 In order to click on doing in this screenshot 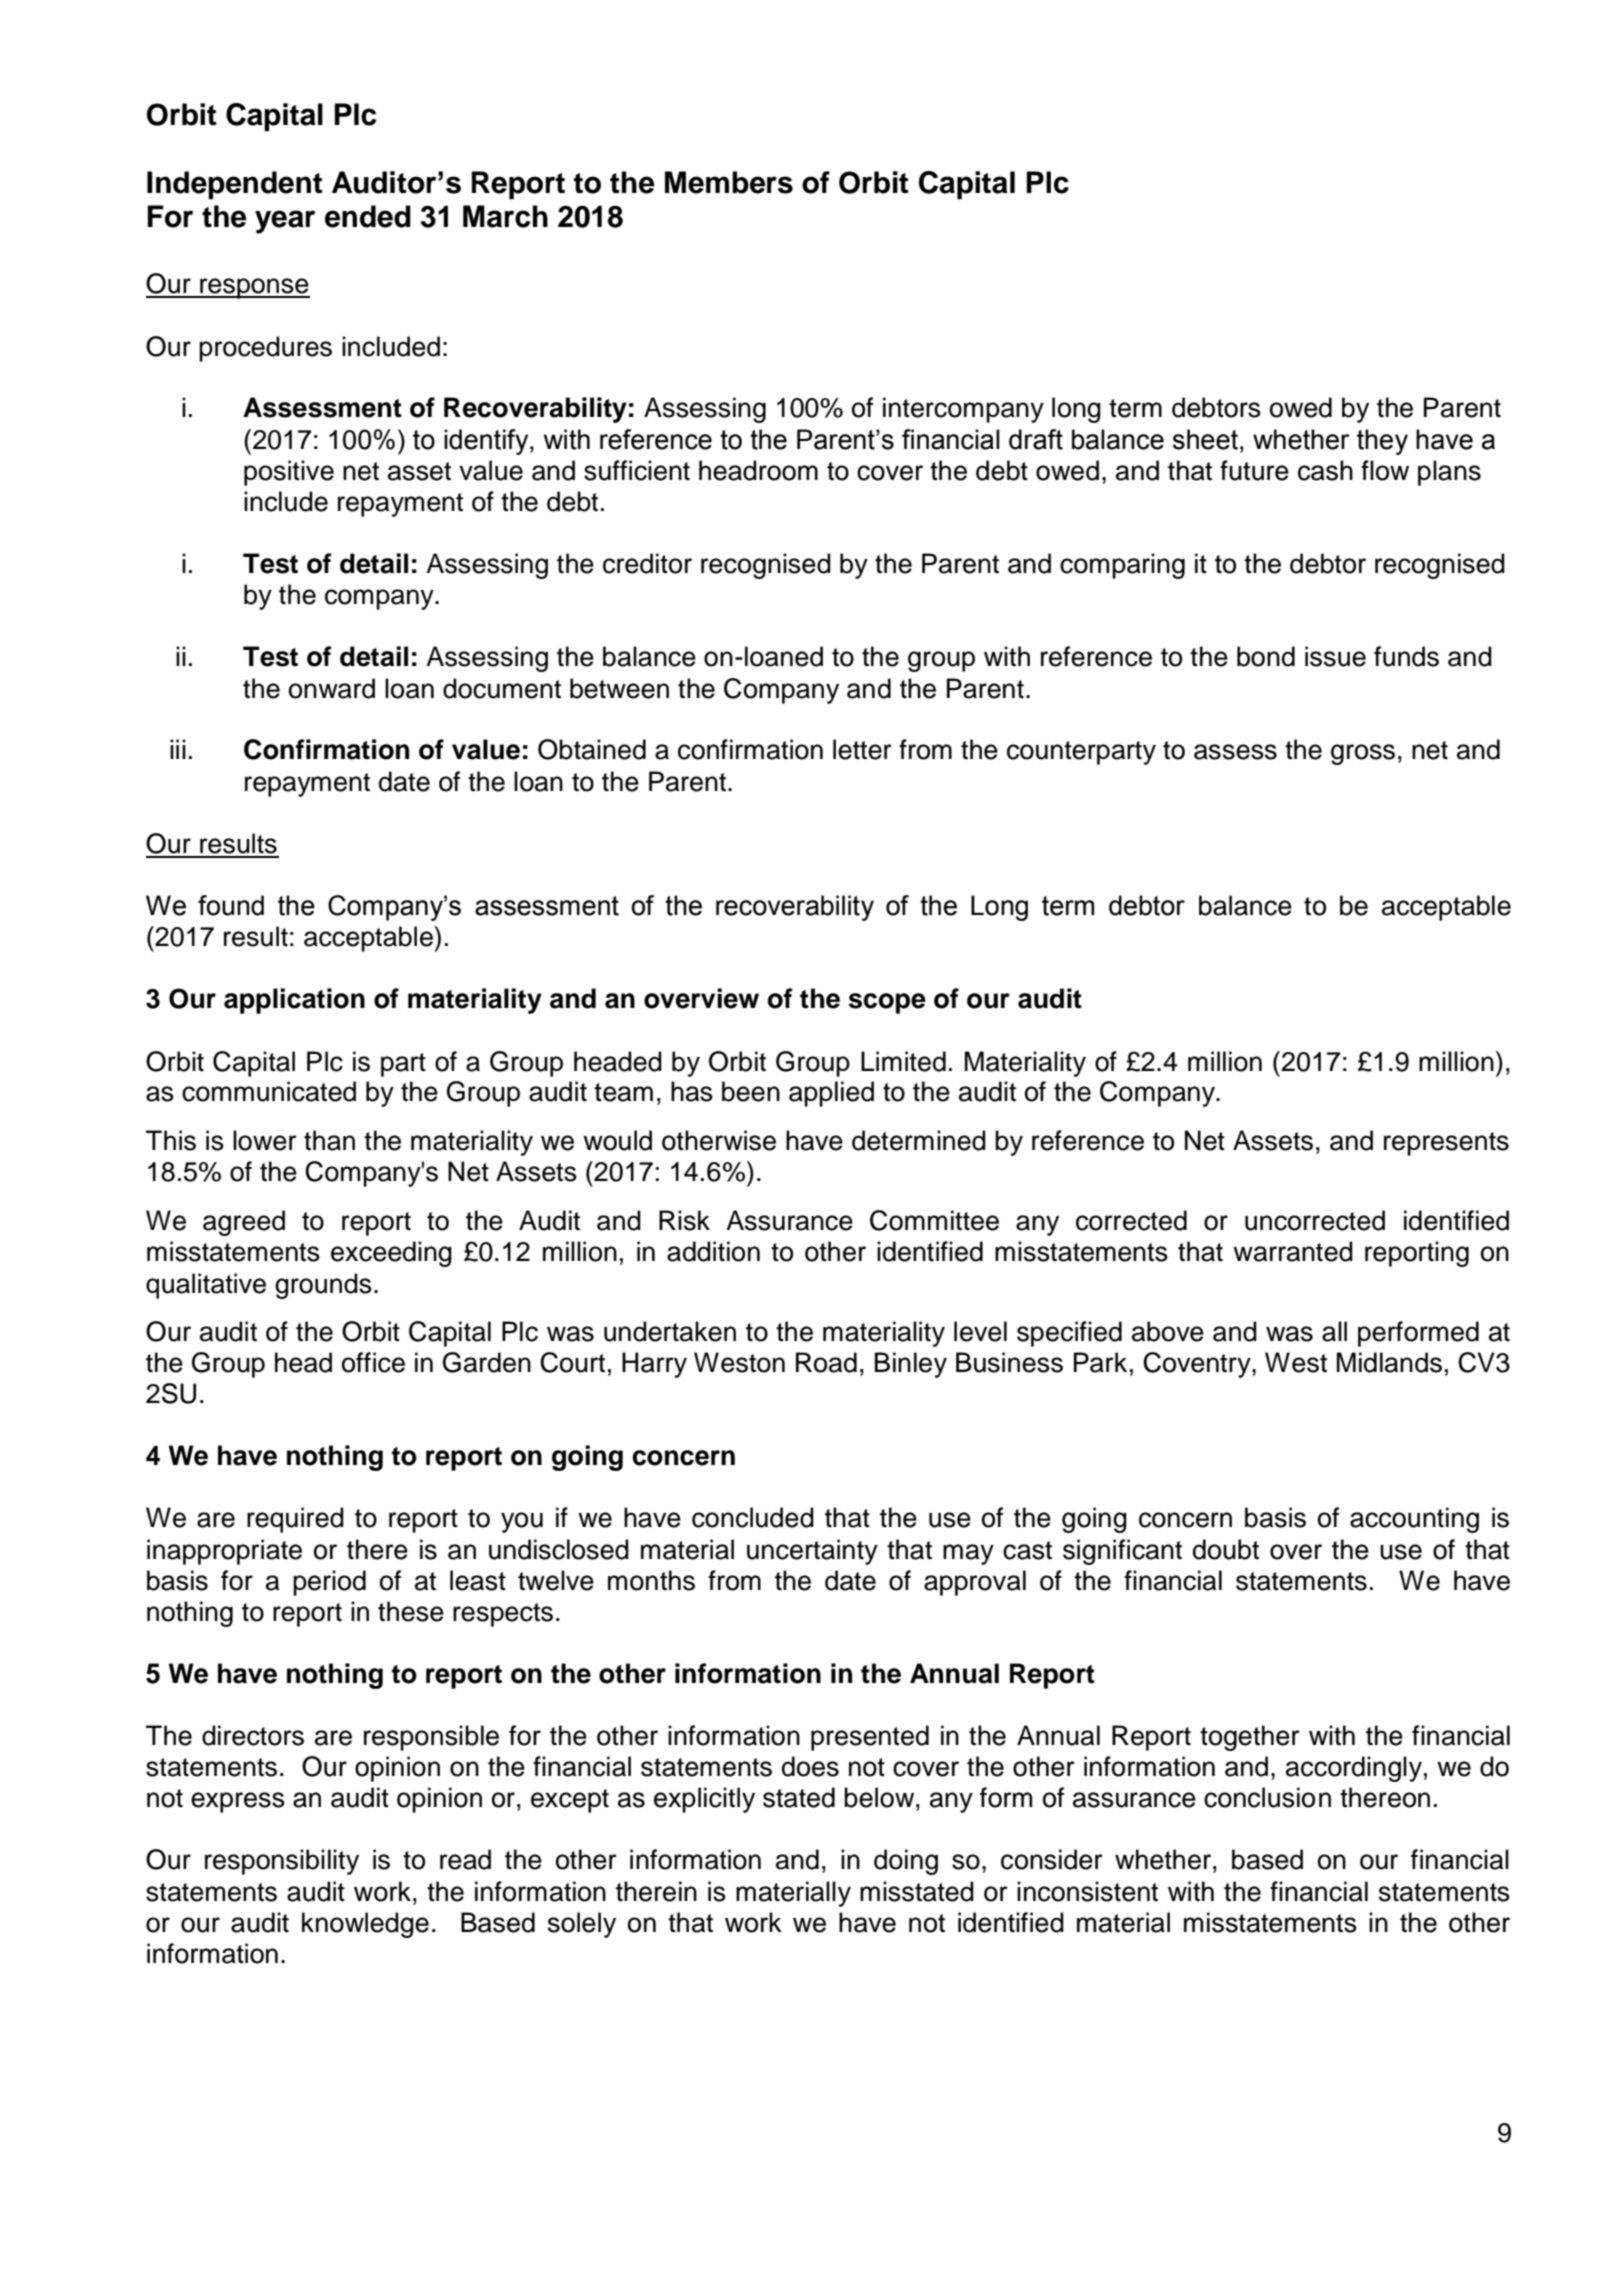, I will do `click(906, 1862)`.
